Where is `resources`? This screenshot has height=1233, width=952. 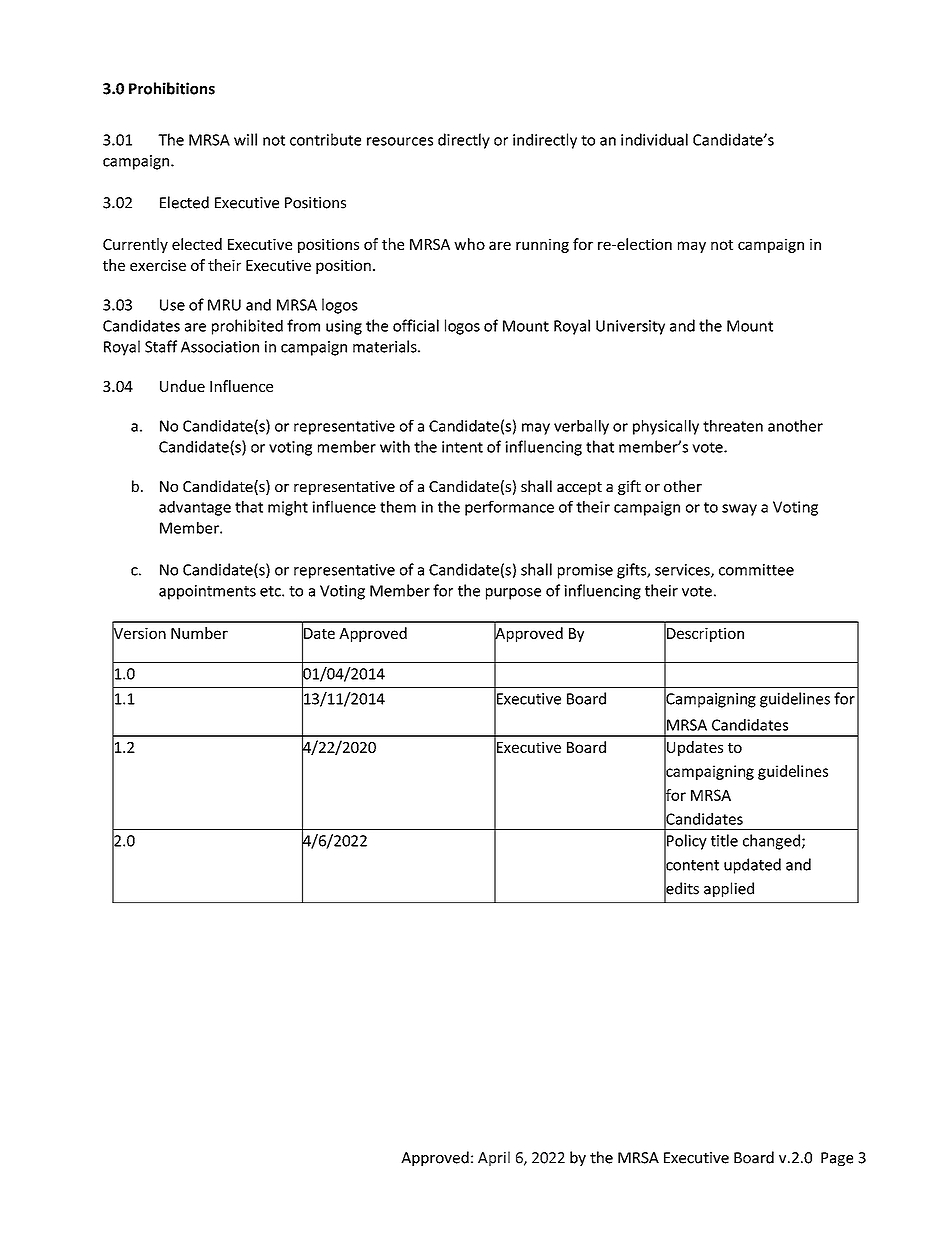 resources is located at coordinates (400, 141).
